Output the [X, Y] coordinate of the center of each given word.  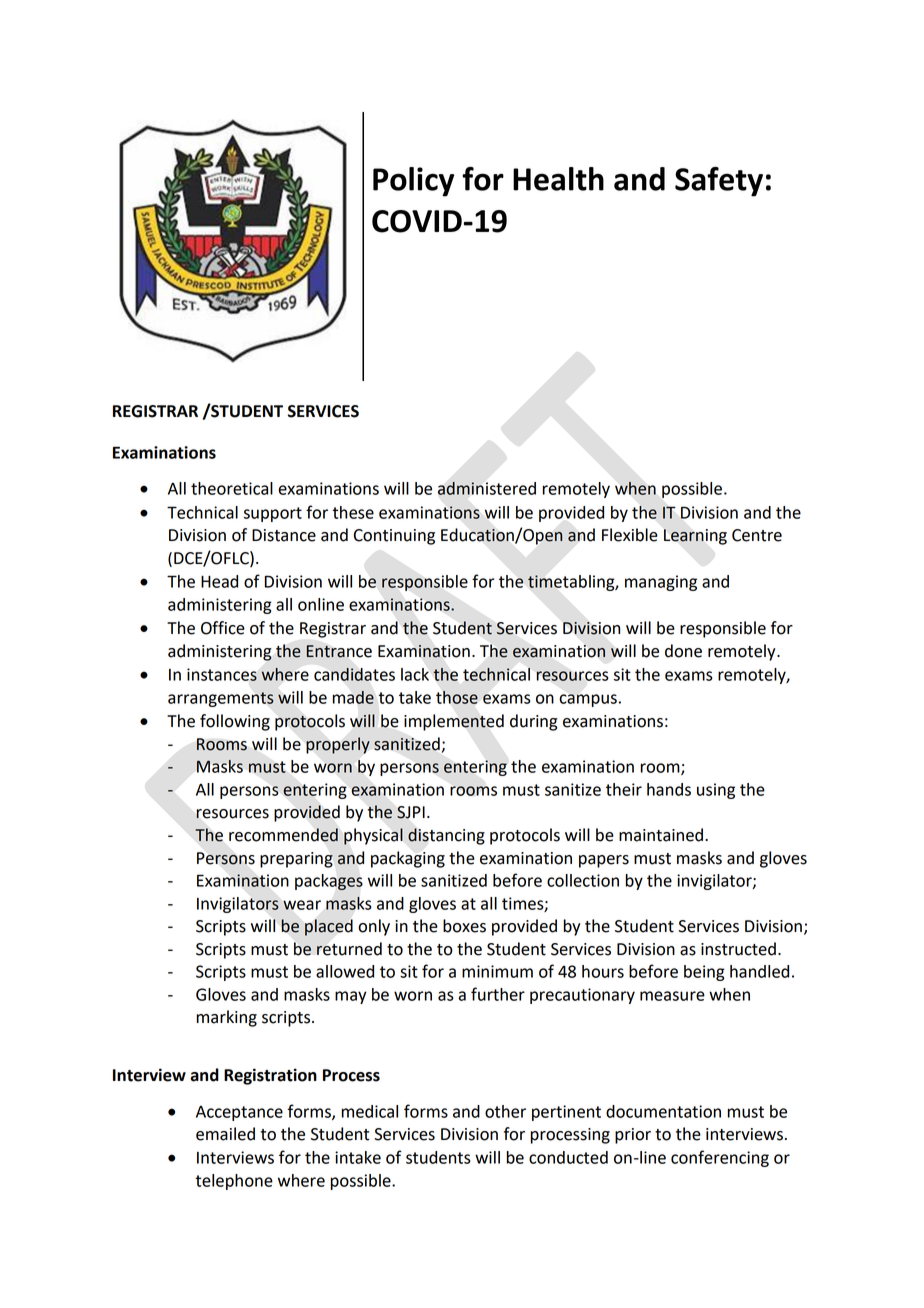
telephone [234, 1182]
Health [558, 179]
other [505, 1111]
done [683, 651]
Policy [413, 182]
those [457, 697]
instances [222, 674]
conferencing [720, 1158]
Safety [719, 182]
